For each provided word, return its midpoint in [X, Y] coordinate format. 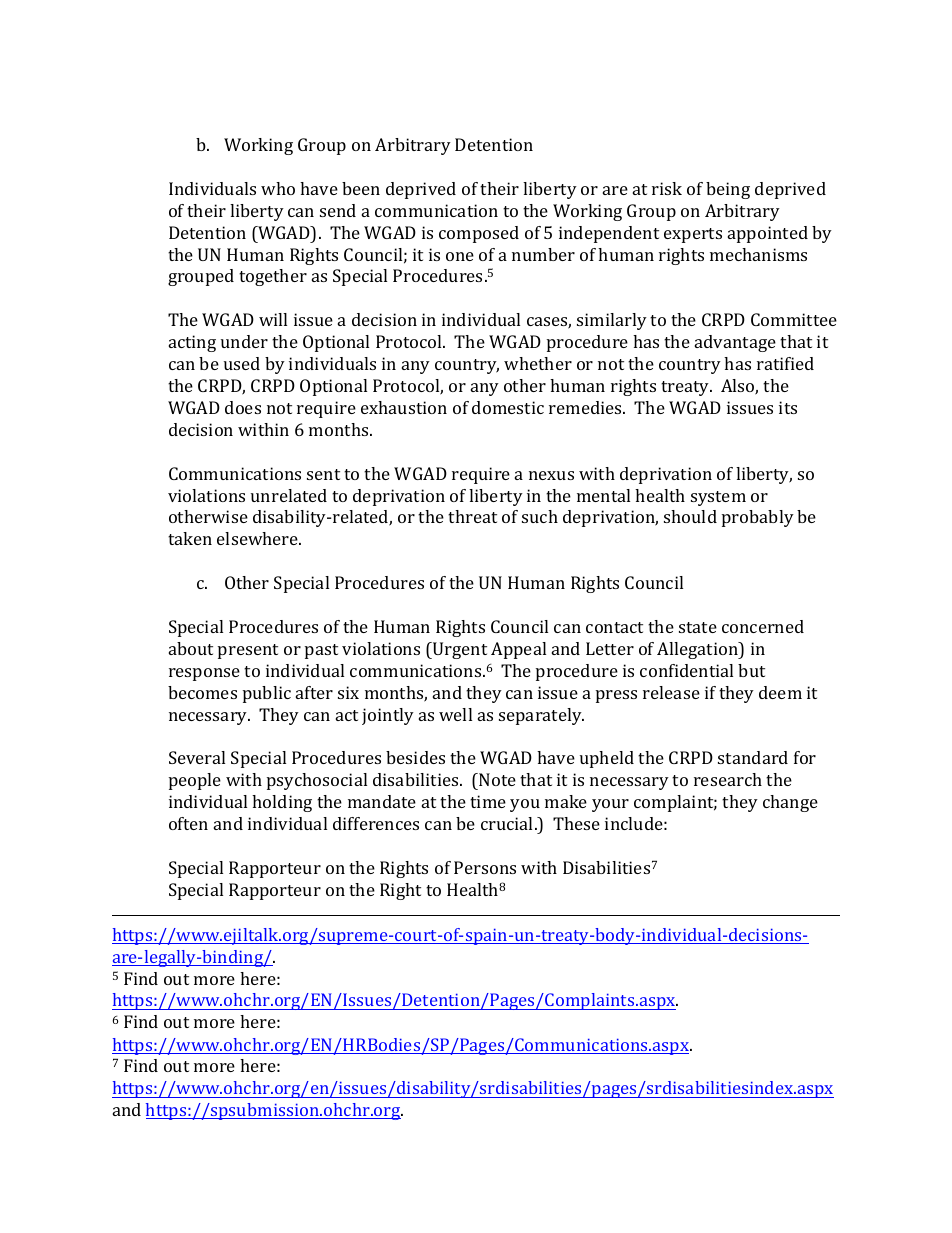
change [790, 803]
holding [282, 803]
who [278, 188]
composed [479, 234]
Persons [485, 867]
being [728, 190]
